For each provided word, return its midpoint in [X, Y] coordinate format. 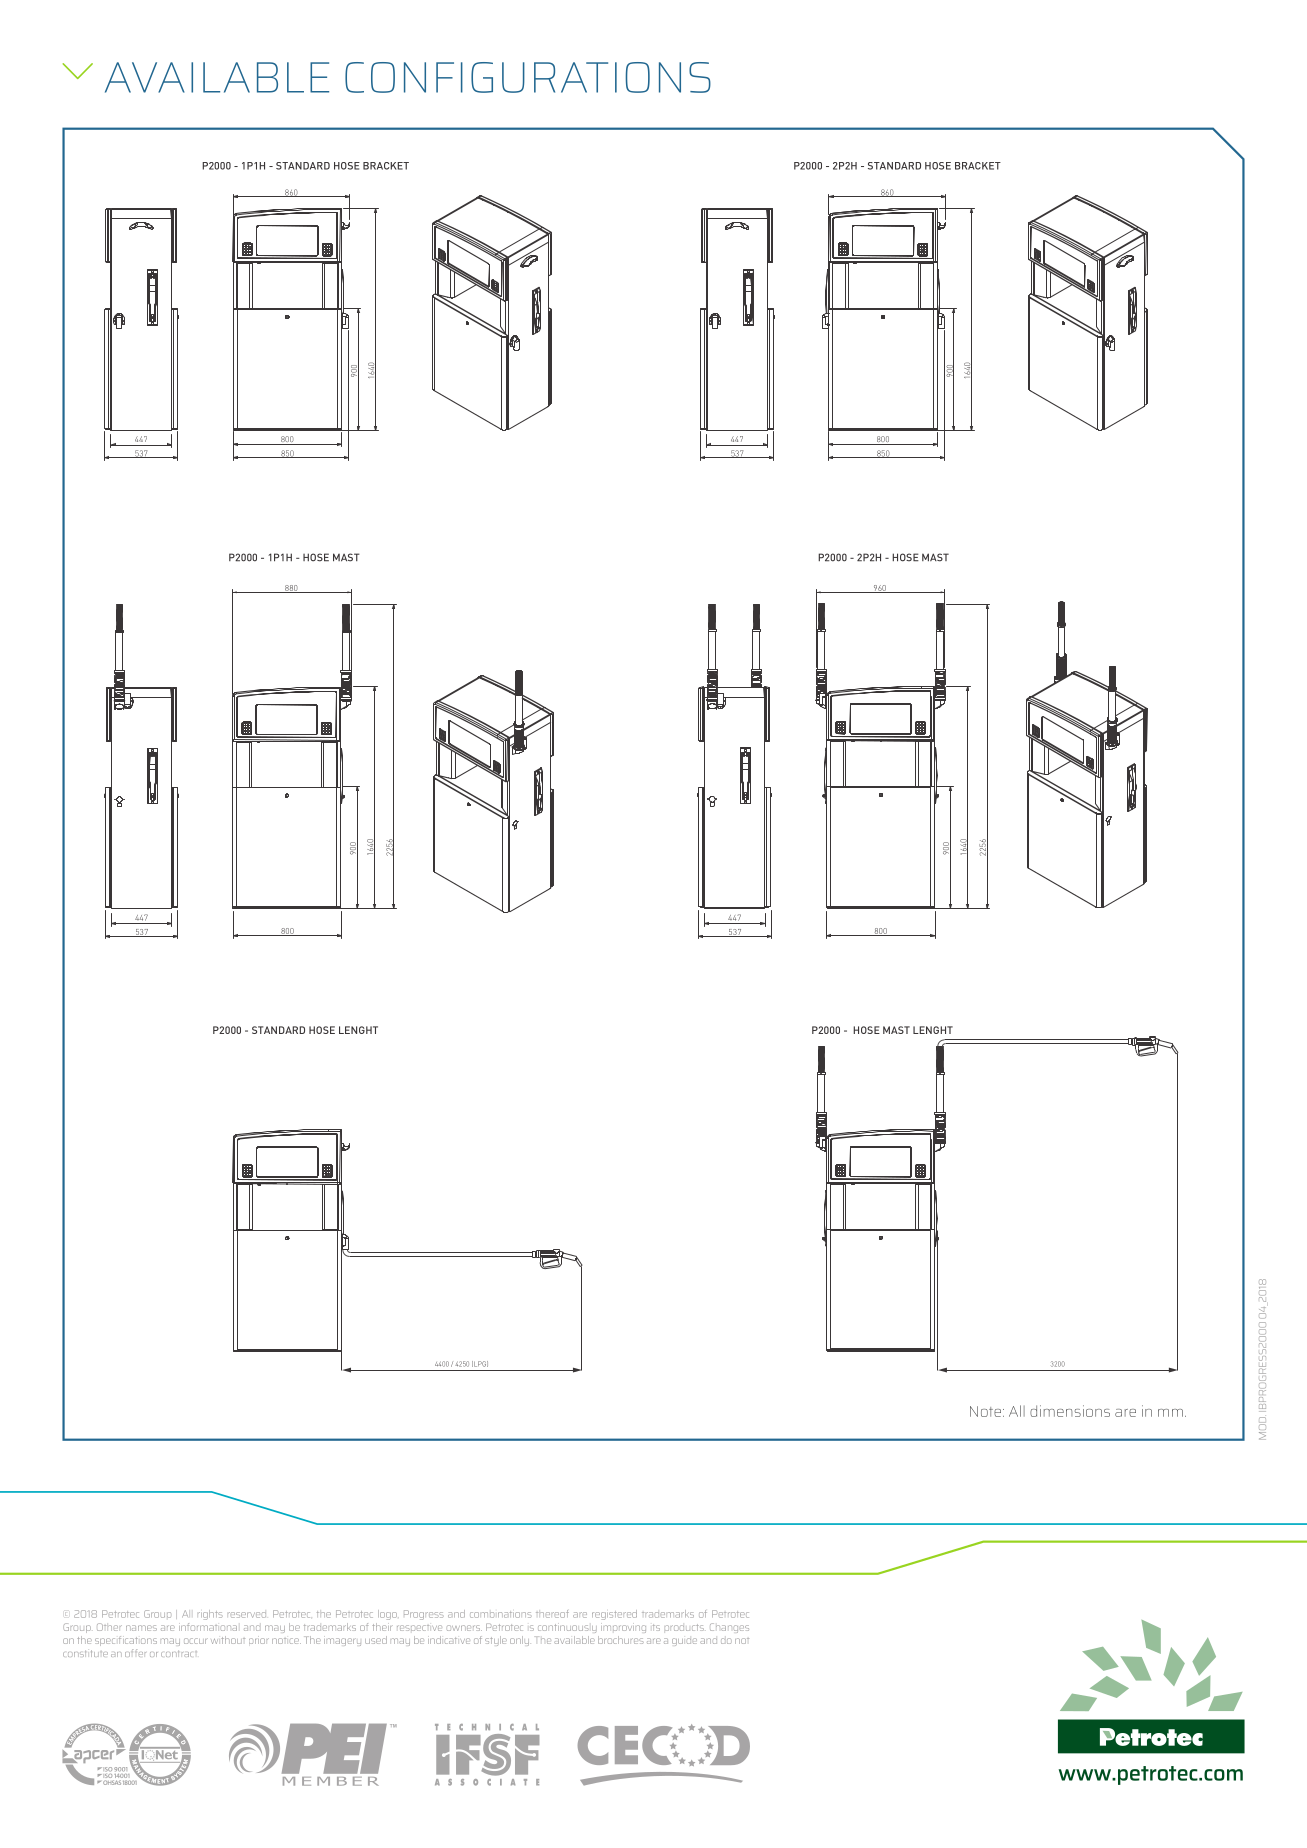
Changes [729, 1628]
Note [985, 1411]
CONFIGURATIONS [528, 77]
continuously [567, 1628]
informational [208, 1627]
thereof [552, 1614]
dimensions [1070, 1411]
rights [210, 1615]
